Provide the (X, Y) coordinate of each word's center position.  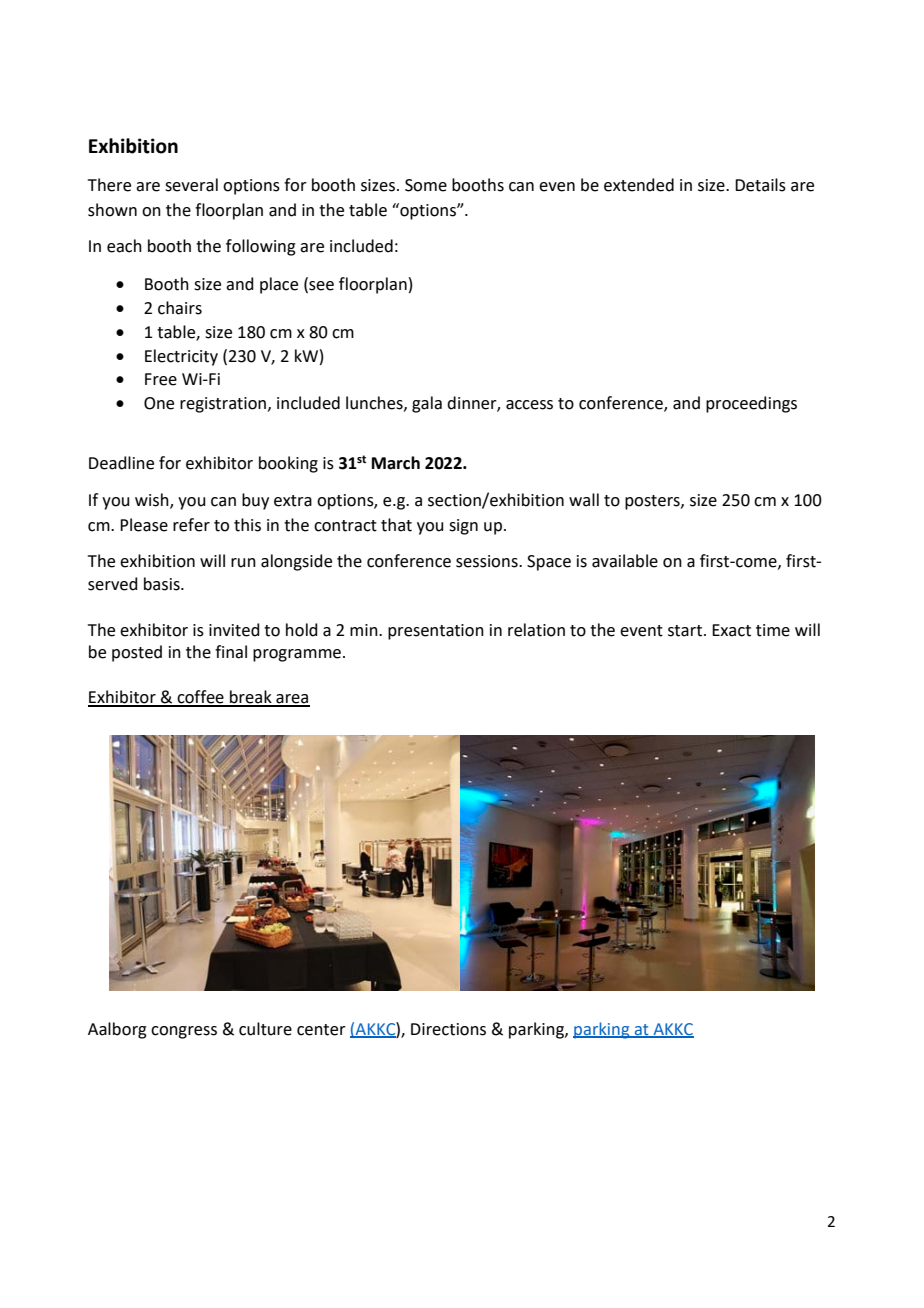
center (321, 1030)
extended (639, 185)
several (191, 185)
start (686, 631)
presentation (436, 632)
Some (426, 185)
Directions (448, 1029)
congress (184, 1032)
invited (234, 630)
